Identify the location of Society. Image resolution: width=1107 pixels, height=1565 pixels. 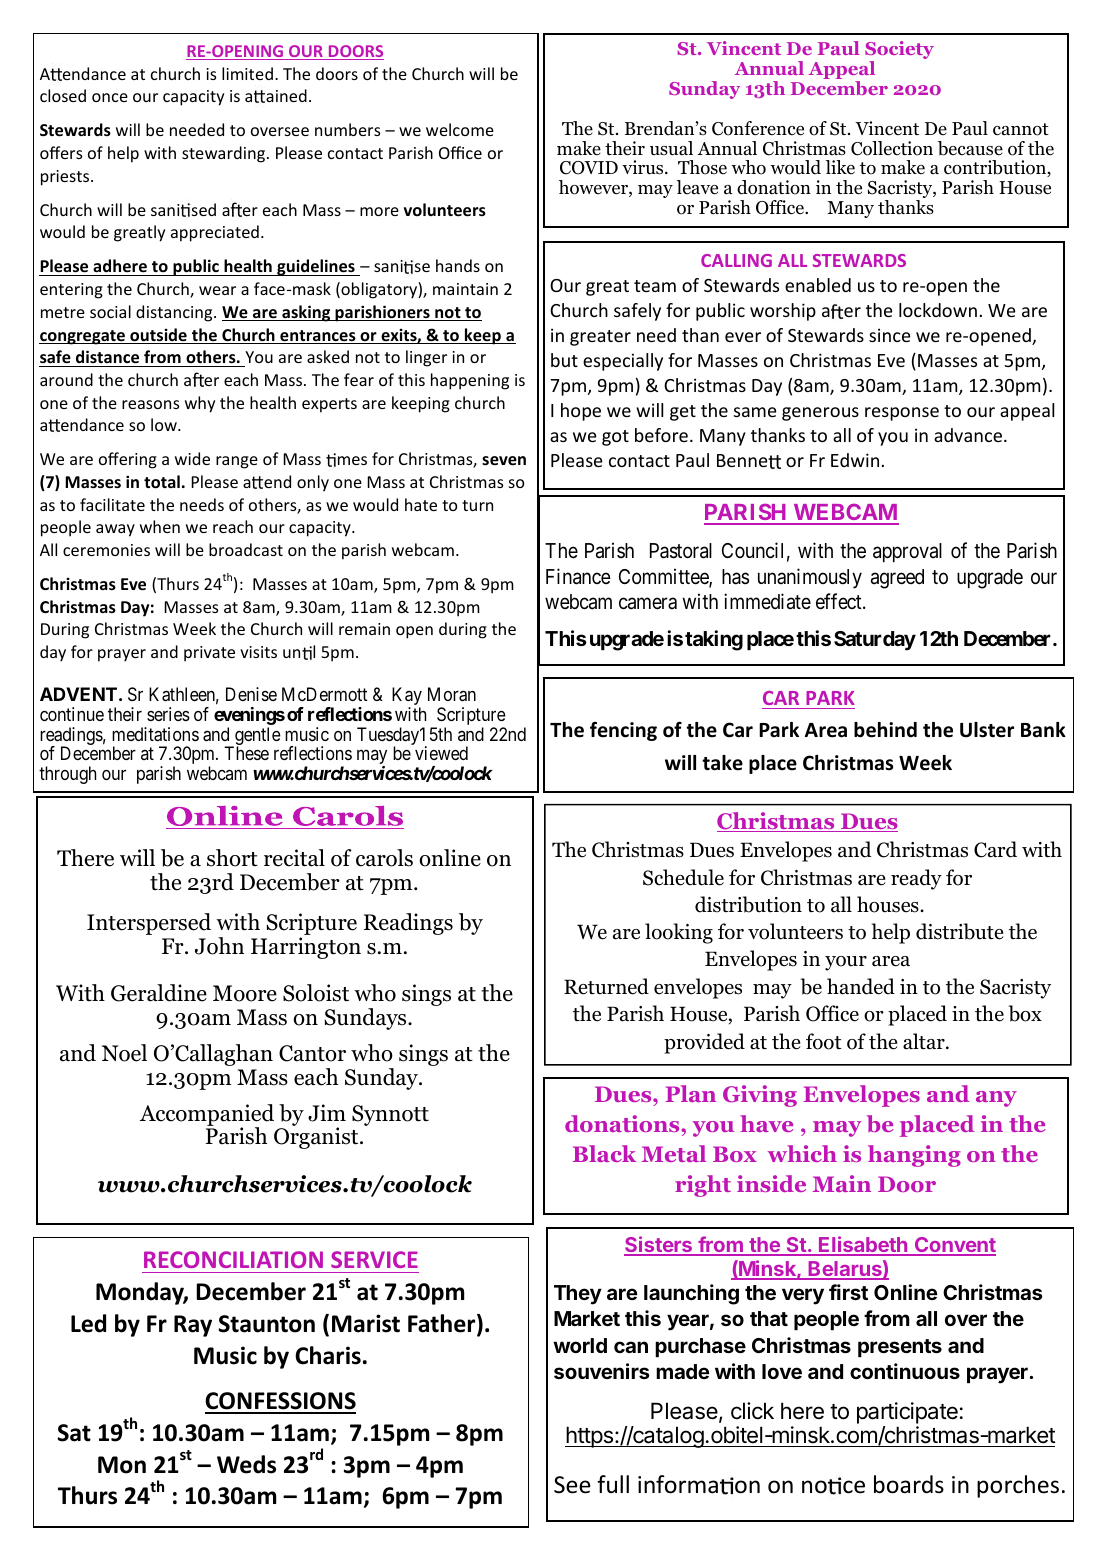
(899, 51).
